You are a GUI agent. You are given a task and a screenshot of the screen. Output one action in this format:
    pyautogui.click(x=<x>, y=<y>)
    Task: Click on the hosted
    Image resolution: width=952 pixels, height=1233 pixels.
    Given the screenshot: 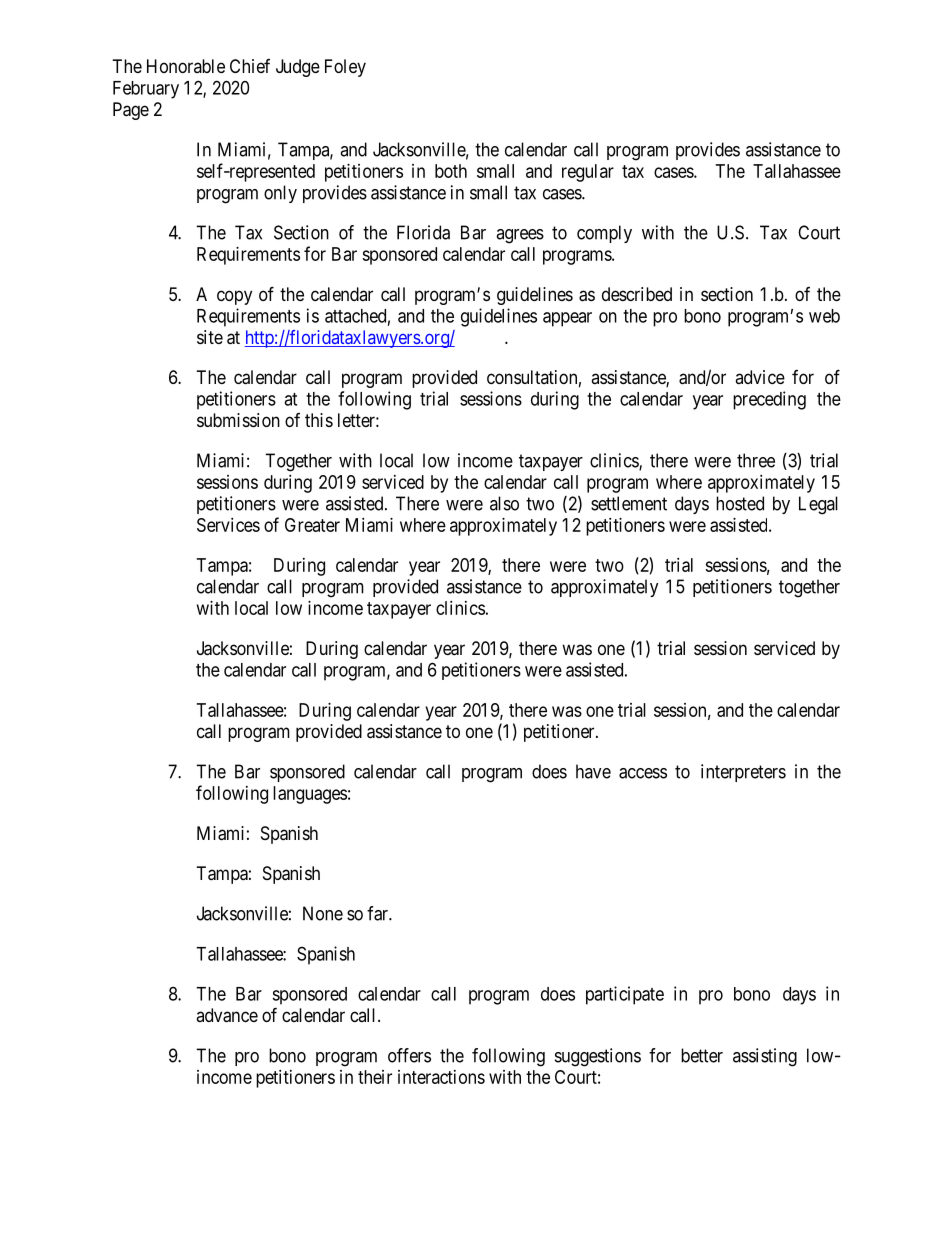 What is the action you would take?
    pyautogui.click(x=740, y=503)
